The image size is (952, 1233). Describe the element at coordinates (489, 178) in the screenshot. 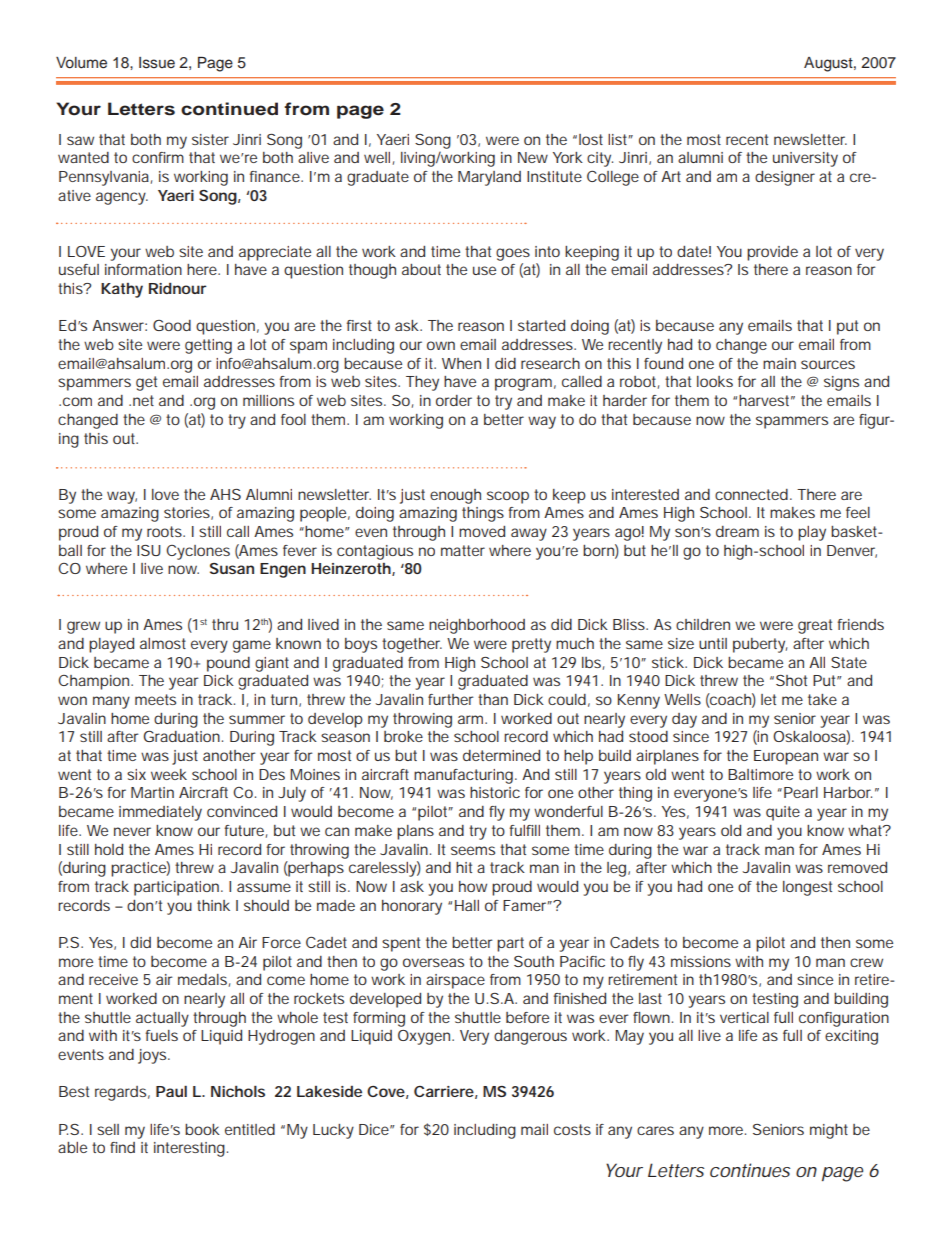

I see `Maryland` at that location.
